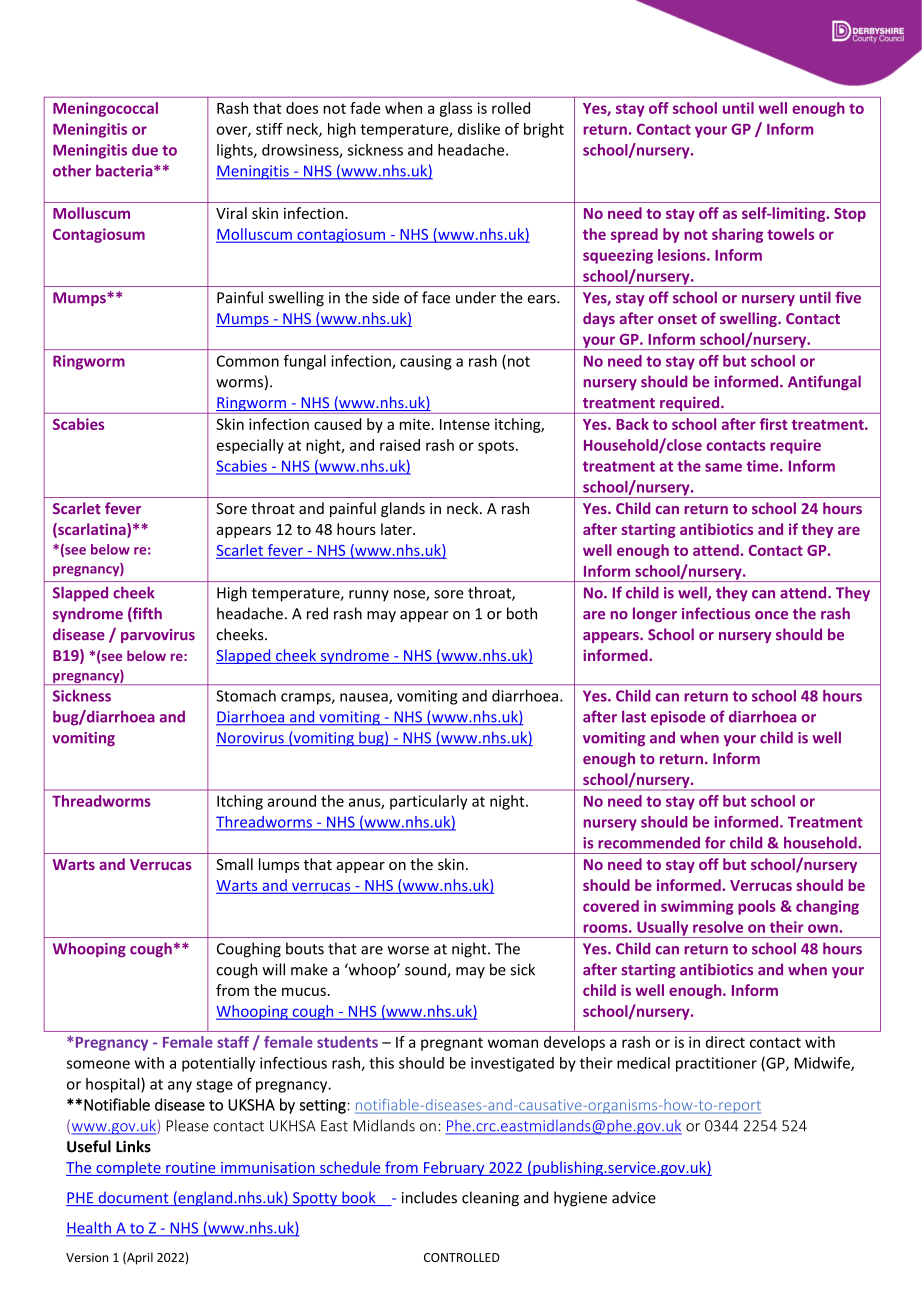  What do you see at coordinates (737, 235) in the screenshot?
I see `sharing` at bounding box center [737, 235].
